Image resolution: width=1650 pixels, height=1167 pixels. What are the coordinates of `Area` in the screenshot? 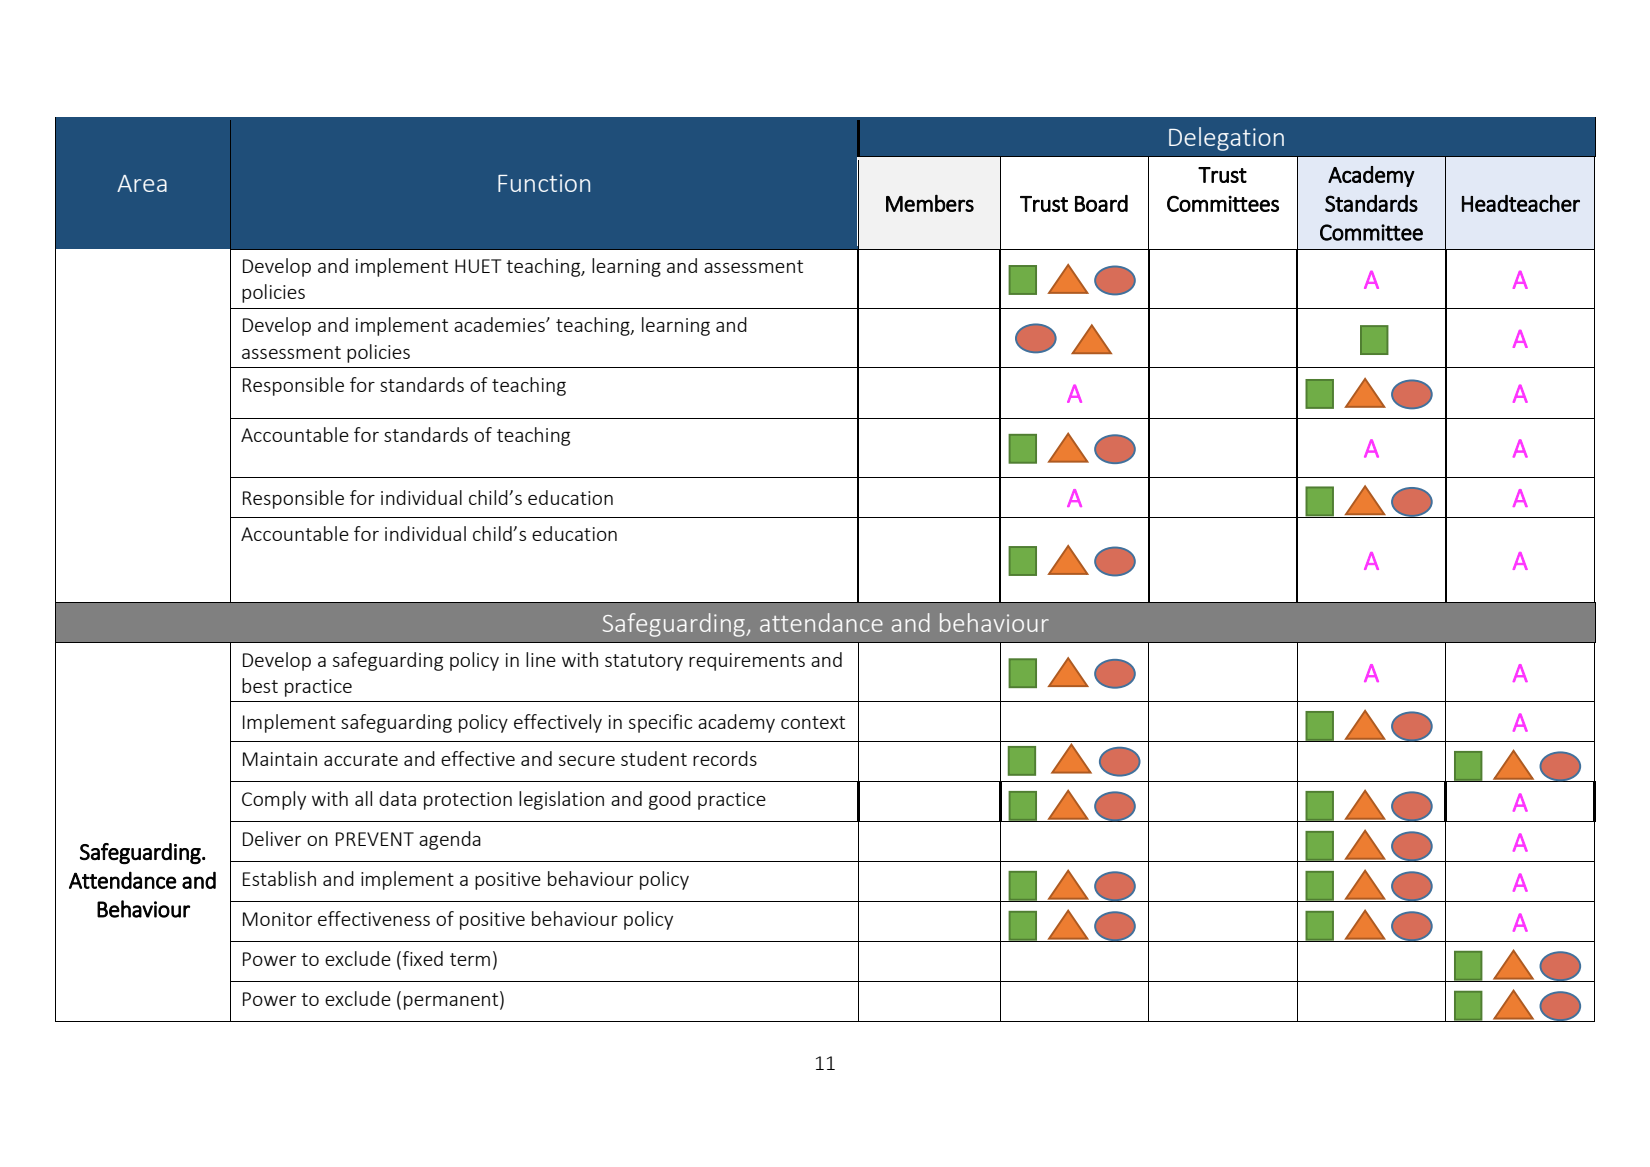 It's located at (142, 183).
